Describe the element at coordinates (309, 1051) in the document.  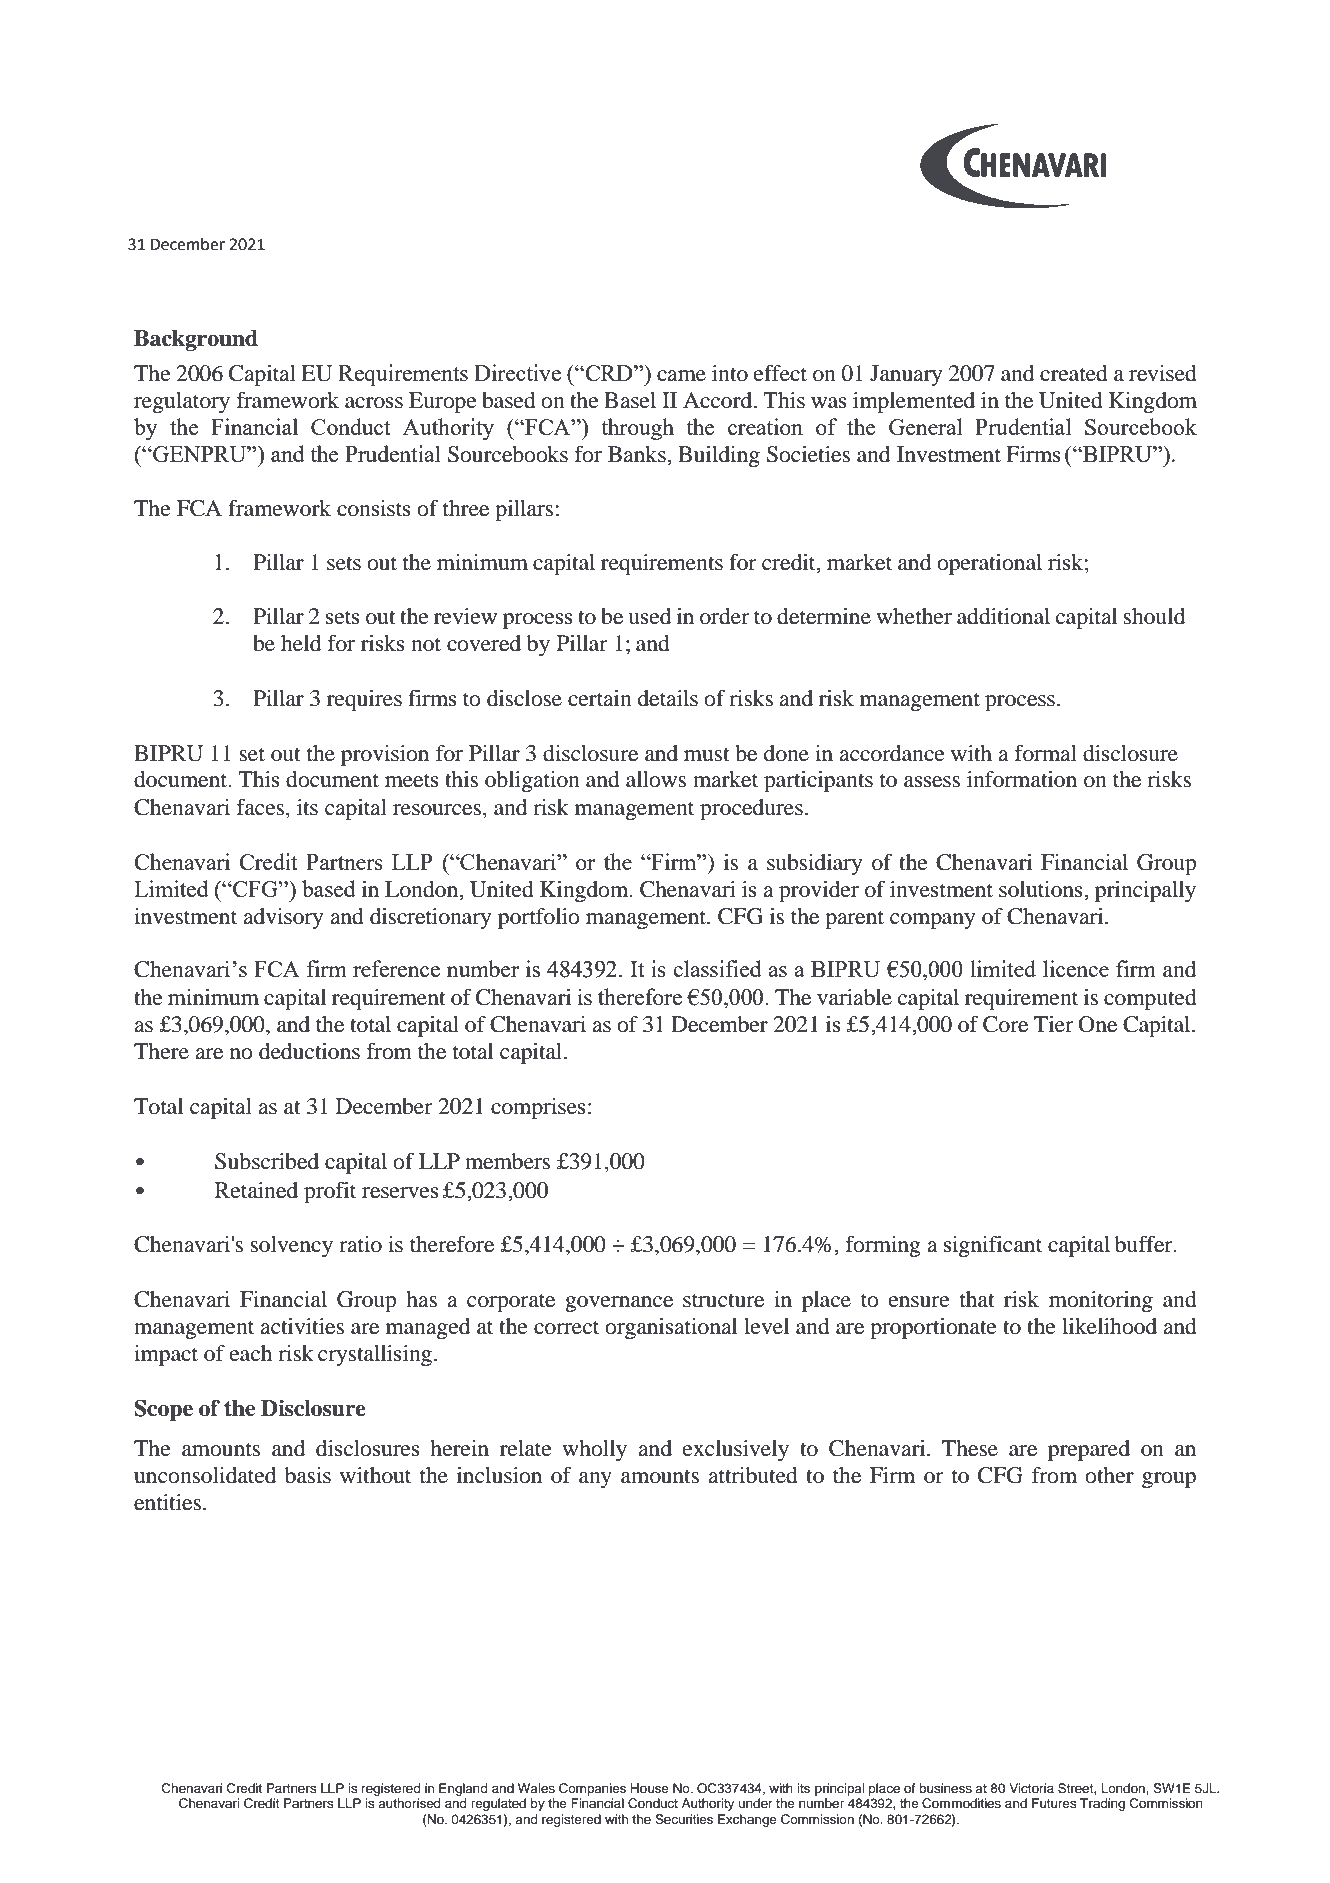
I see `deductions` at that location.
